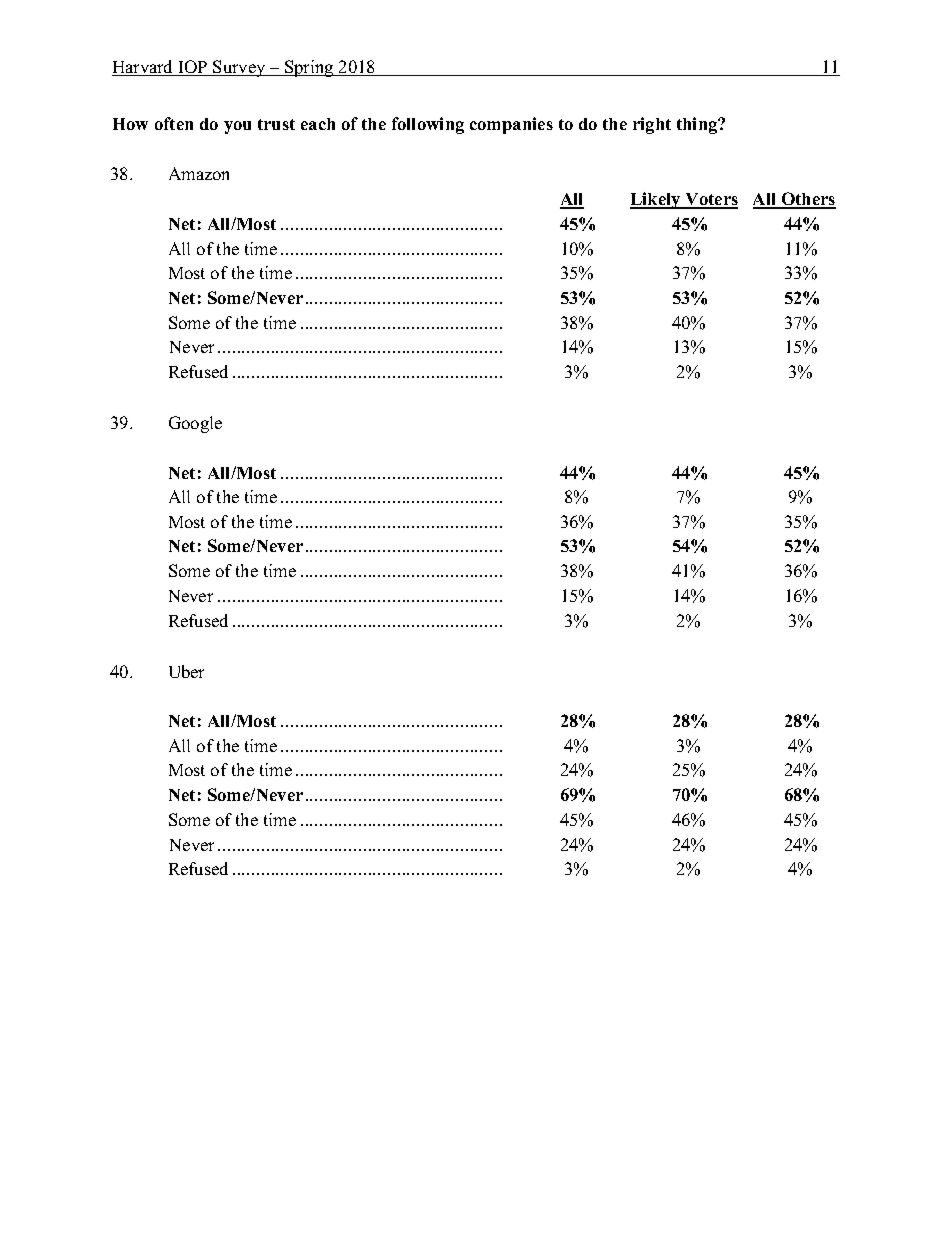  Describe the element at coordinates (698, 125) in the page. I see `thing` at that location.
